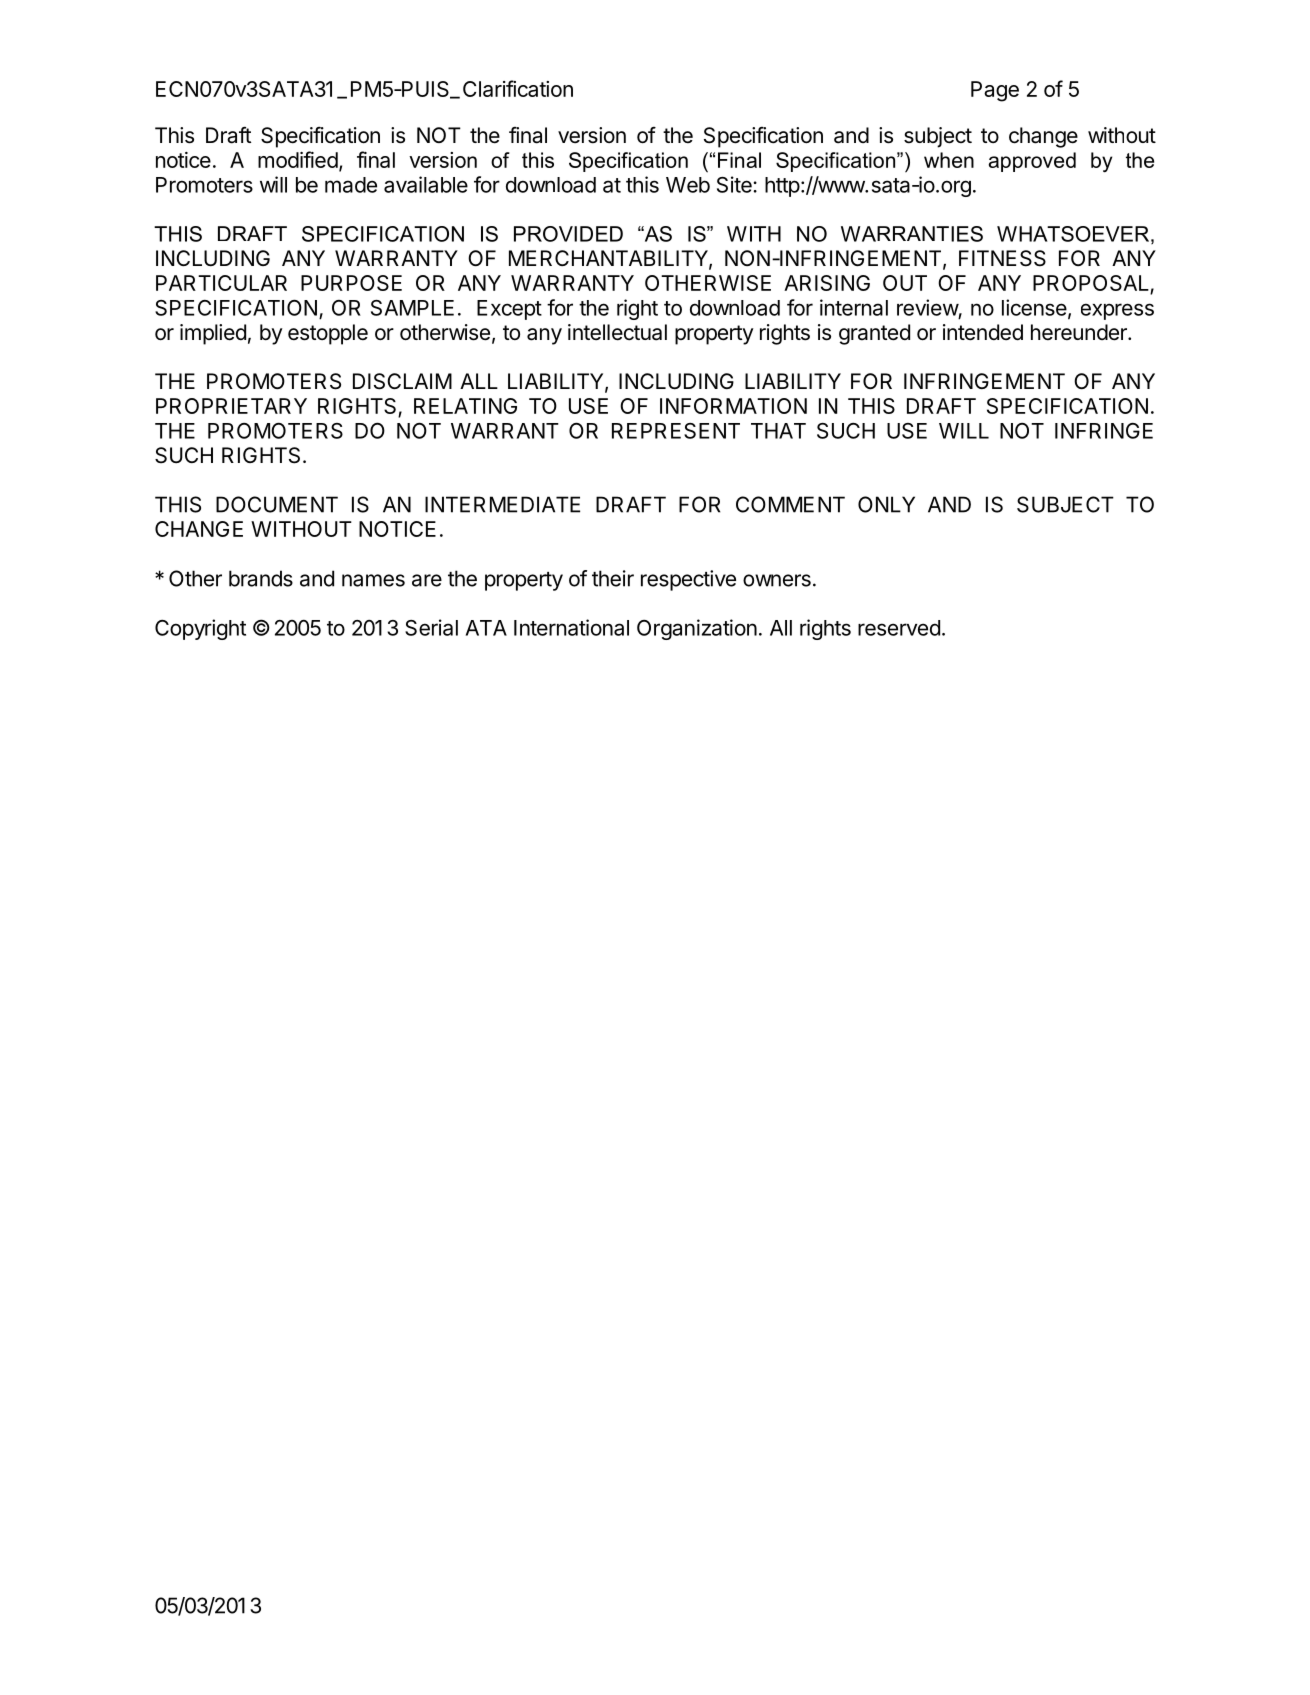  What do you see at coordinates (983, 332) in the screenshot?
I see `intended` at bounding box center [983, 332].
